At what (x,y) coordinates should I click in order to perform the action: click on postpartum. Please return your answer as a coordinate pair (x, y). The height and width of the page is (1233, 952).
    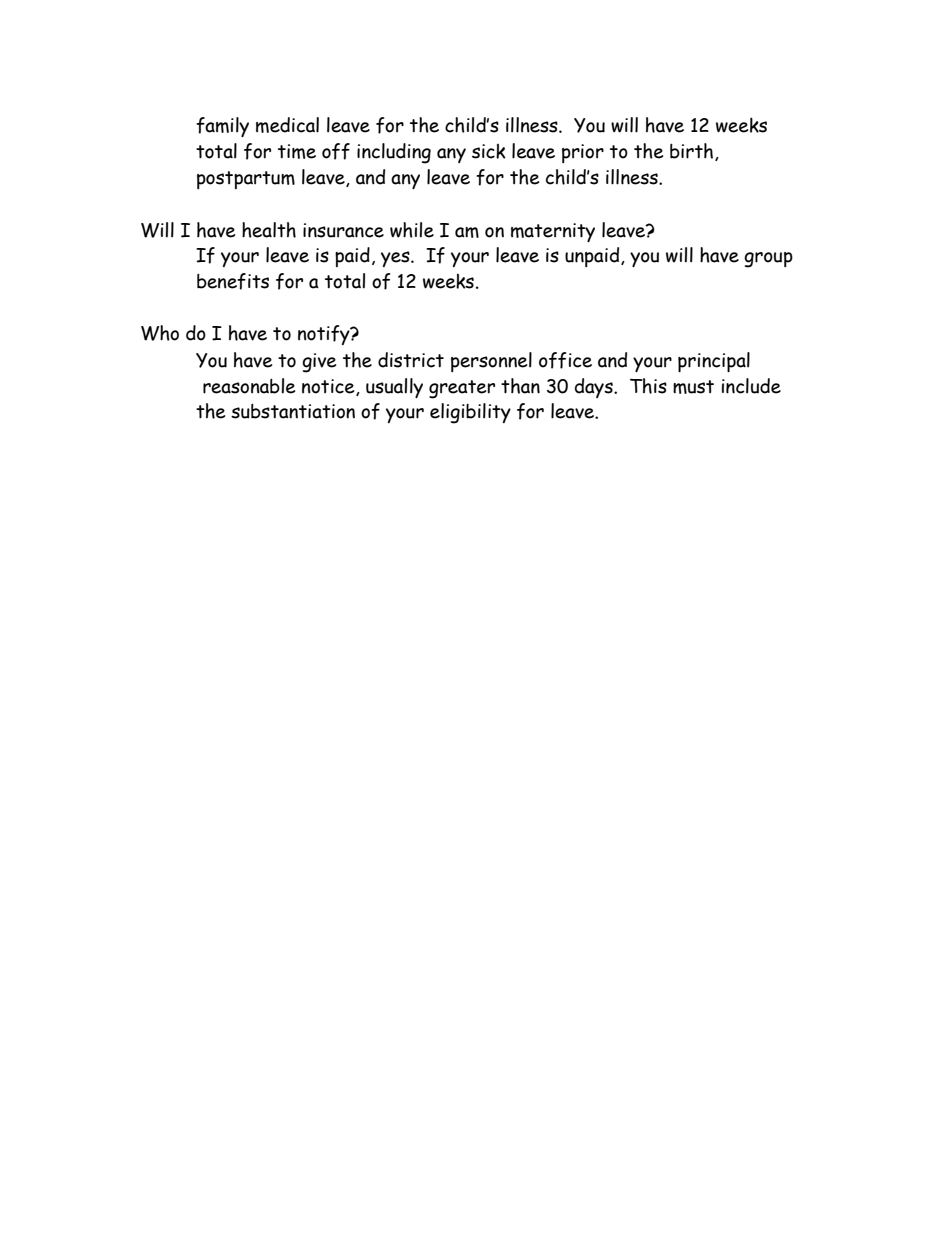
    Looking at the image, I should click on (246, 180).
